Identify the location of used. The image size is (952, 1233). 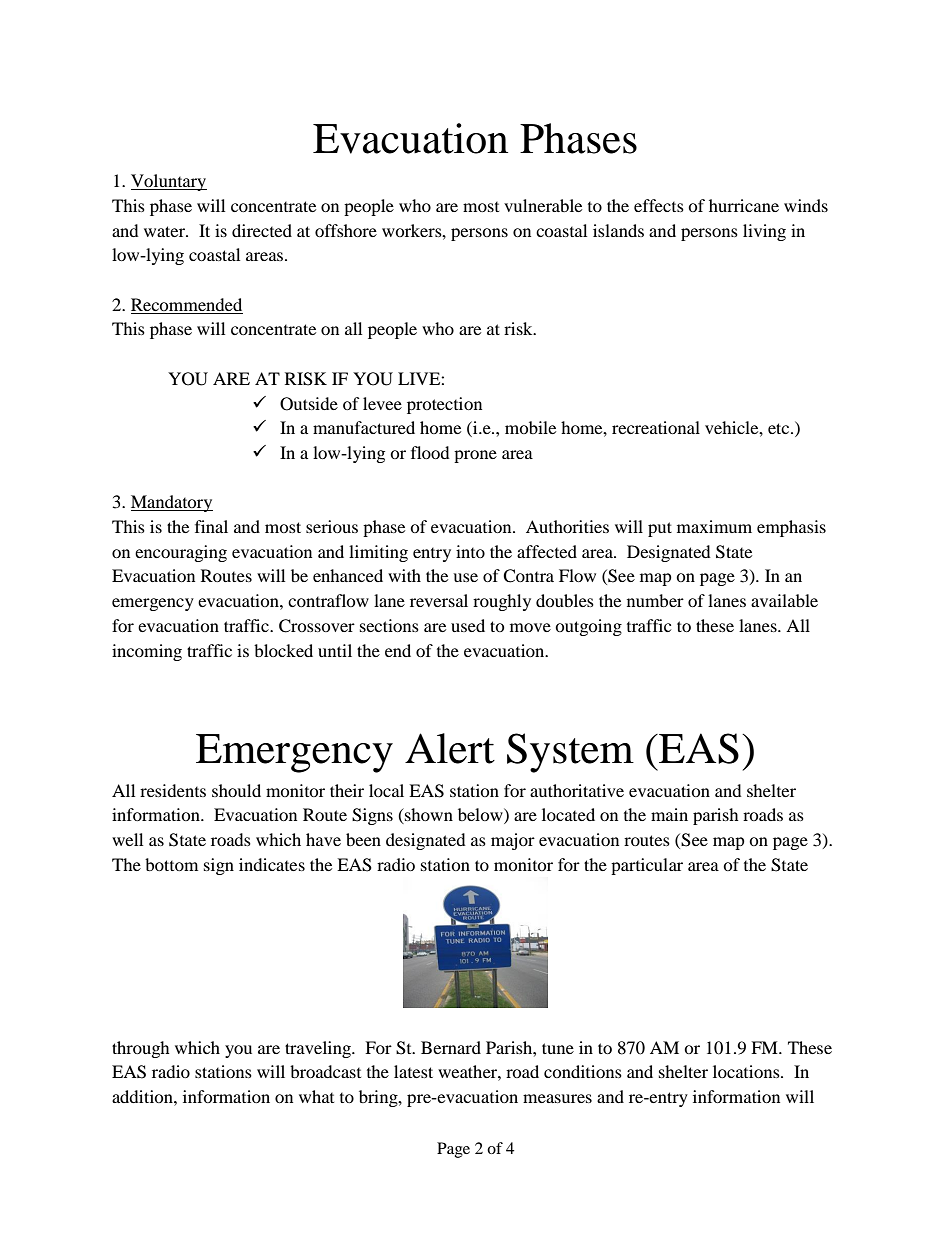
(468, 625).
